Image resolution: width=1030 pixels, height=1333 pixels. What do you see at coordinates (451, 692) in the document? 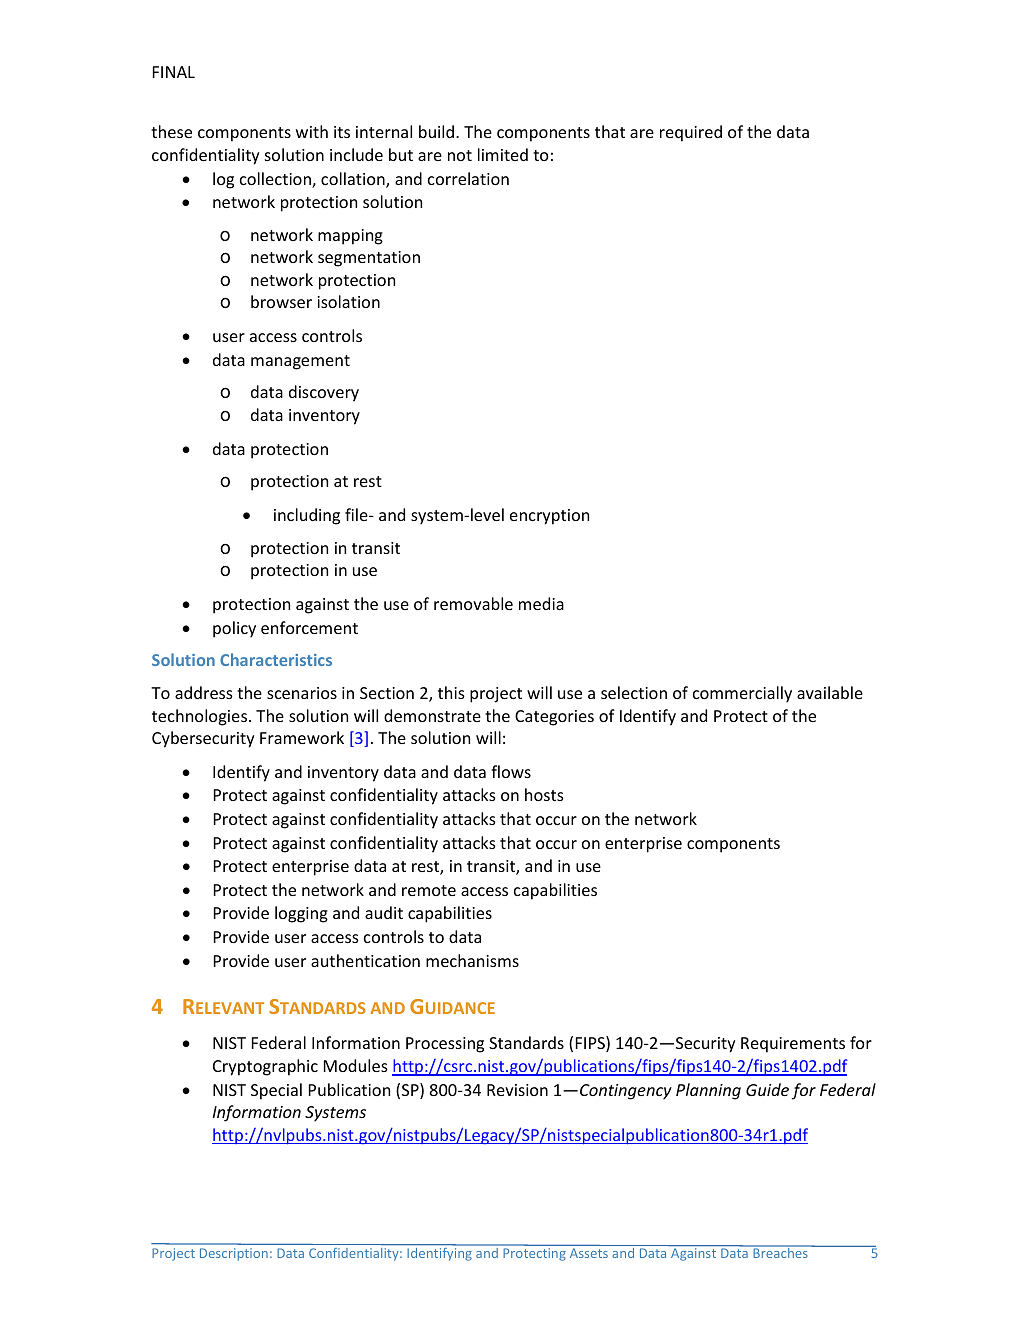
I see `this` at bounding box center [451, 692].
